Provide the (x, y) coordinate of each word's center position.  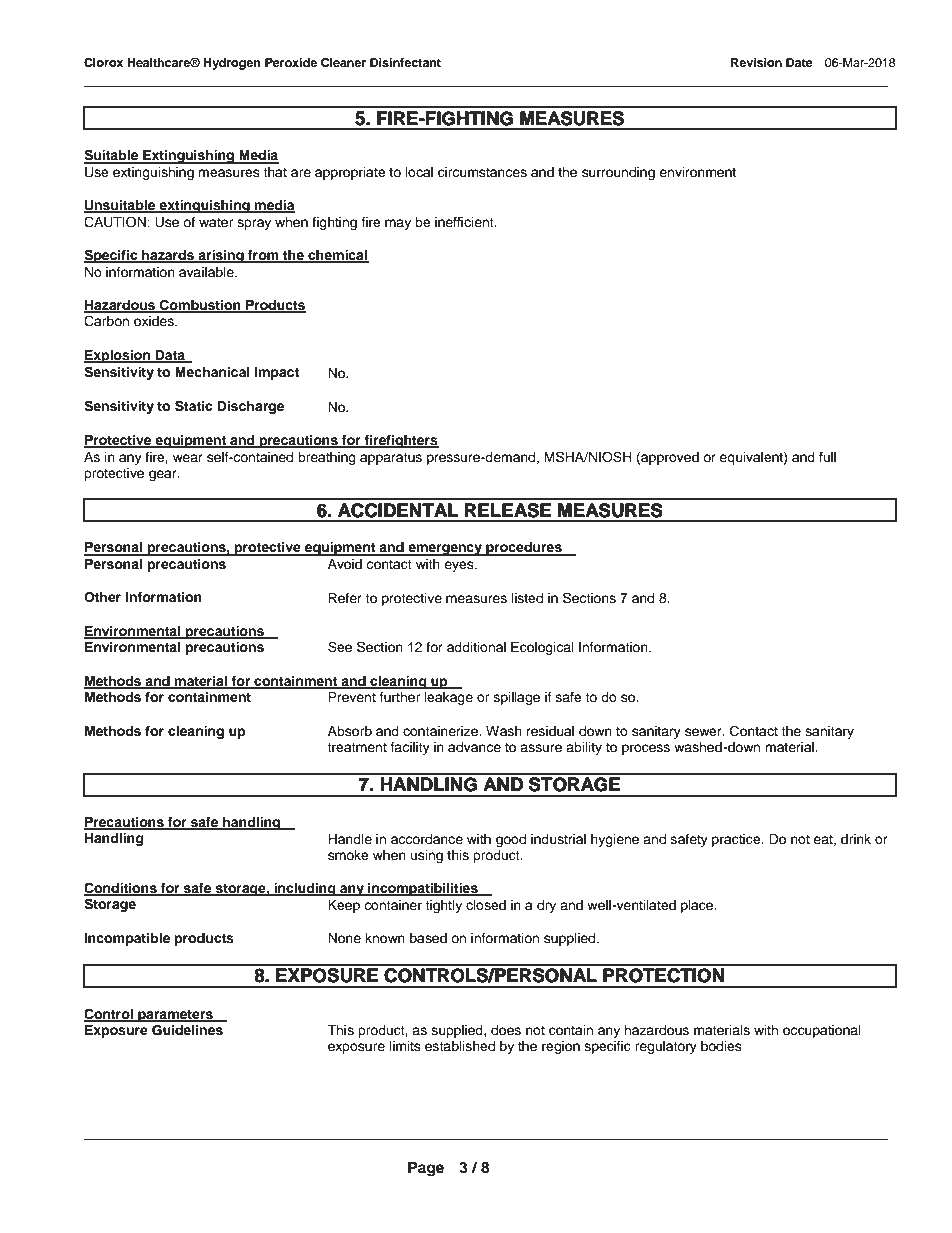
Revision (756, 62)
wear (188, 458)
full (827, 457)
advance (474, 747)
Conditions (121, 889)
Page (426, 1169)
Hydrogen (232, 64)
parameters (175, 1016)
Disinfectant (405, 62)
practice (737, 840)
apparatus (391, 459)
